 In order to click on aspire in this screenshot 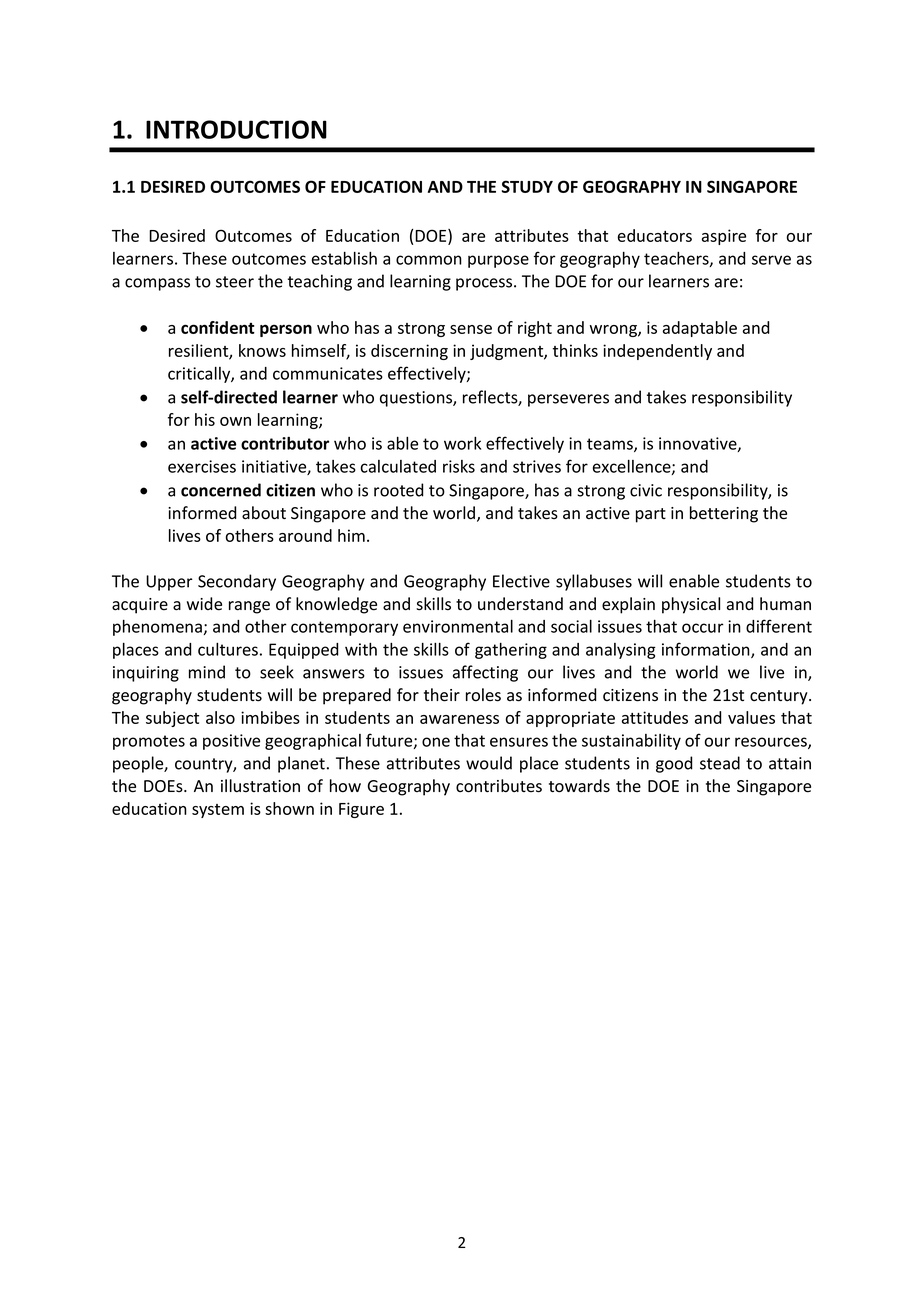, I will do `click(724, 237)`.
